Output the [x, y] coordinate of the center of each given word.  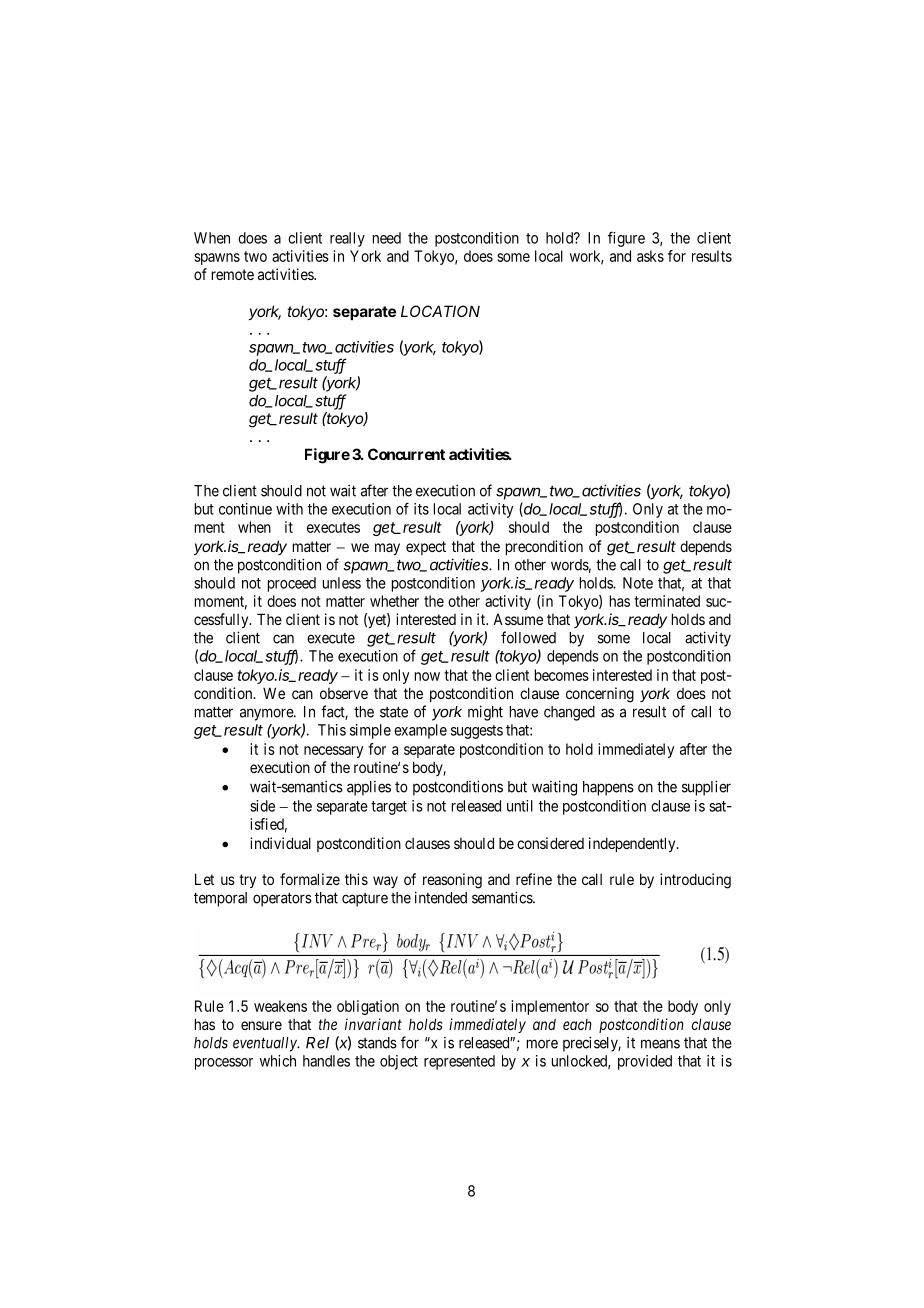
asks [650, 256]
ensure [261, 1025]
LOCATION [440, 311]
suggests [477, 732]
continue [245, 509]
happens [608, 788]
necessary [333, 752]
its [421, 509]
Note [638, 583]
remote [233, 274]
